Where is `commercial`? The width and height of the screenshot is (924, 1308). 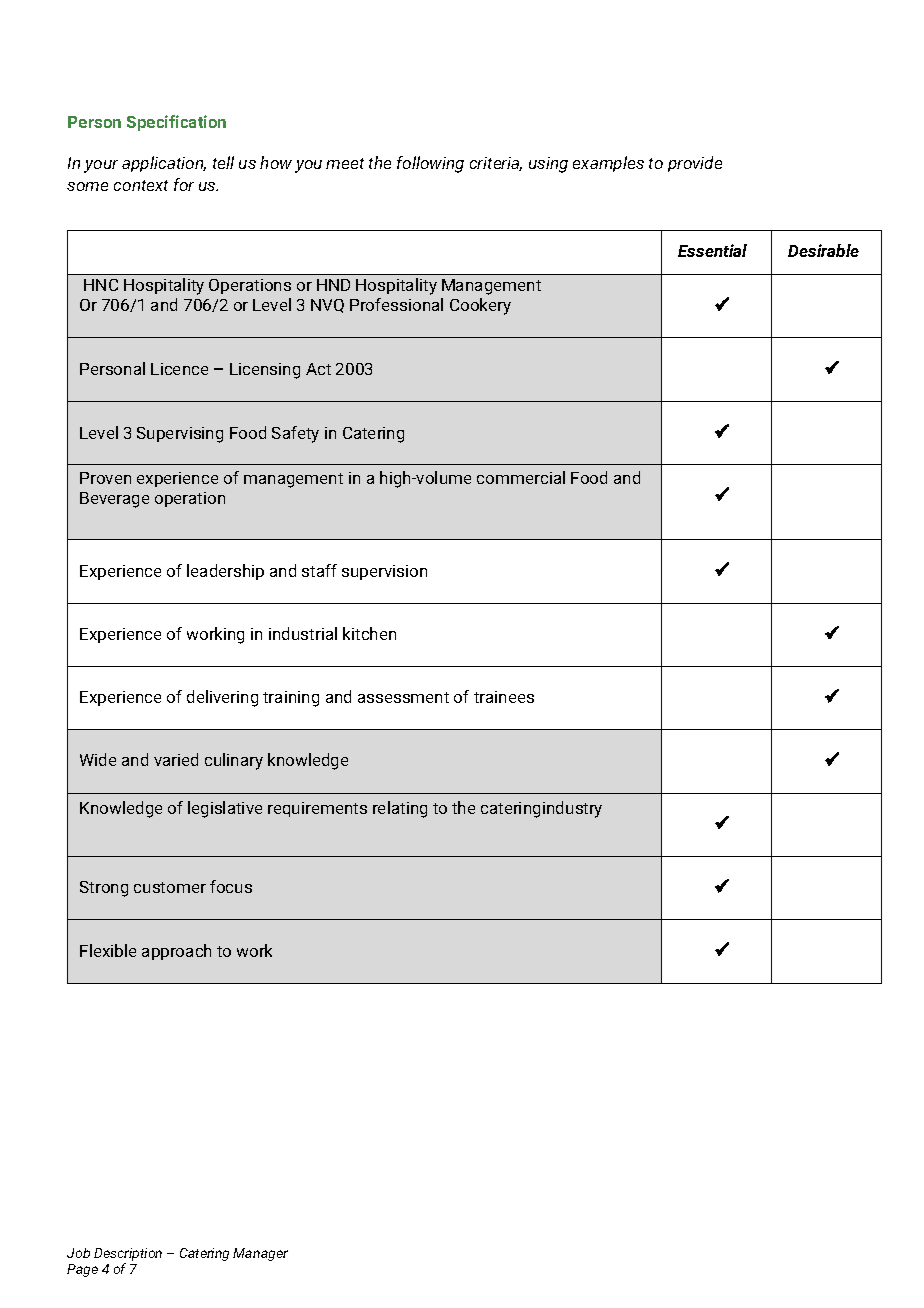 commercial is located at coordinates (521, 477).
